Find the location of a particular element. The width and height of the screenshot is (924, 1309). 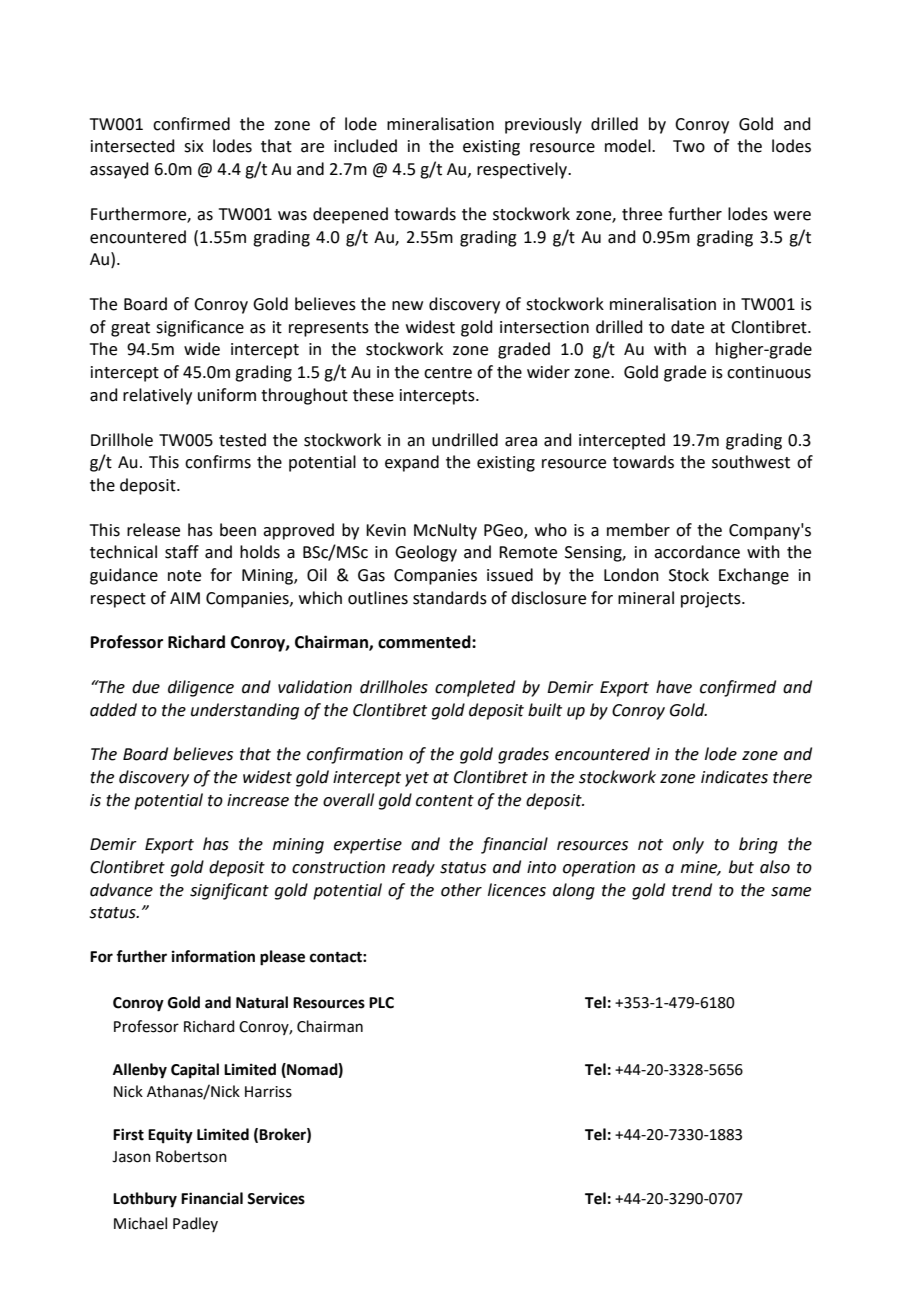

only is located at coordinates (688, 845).
